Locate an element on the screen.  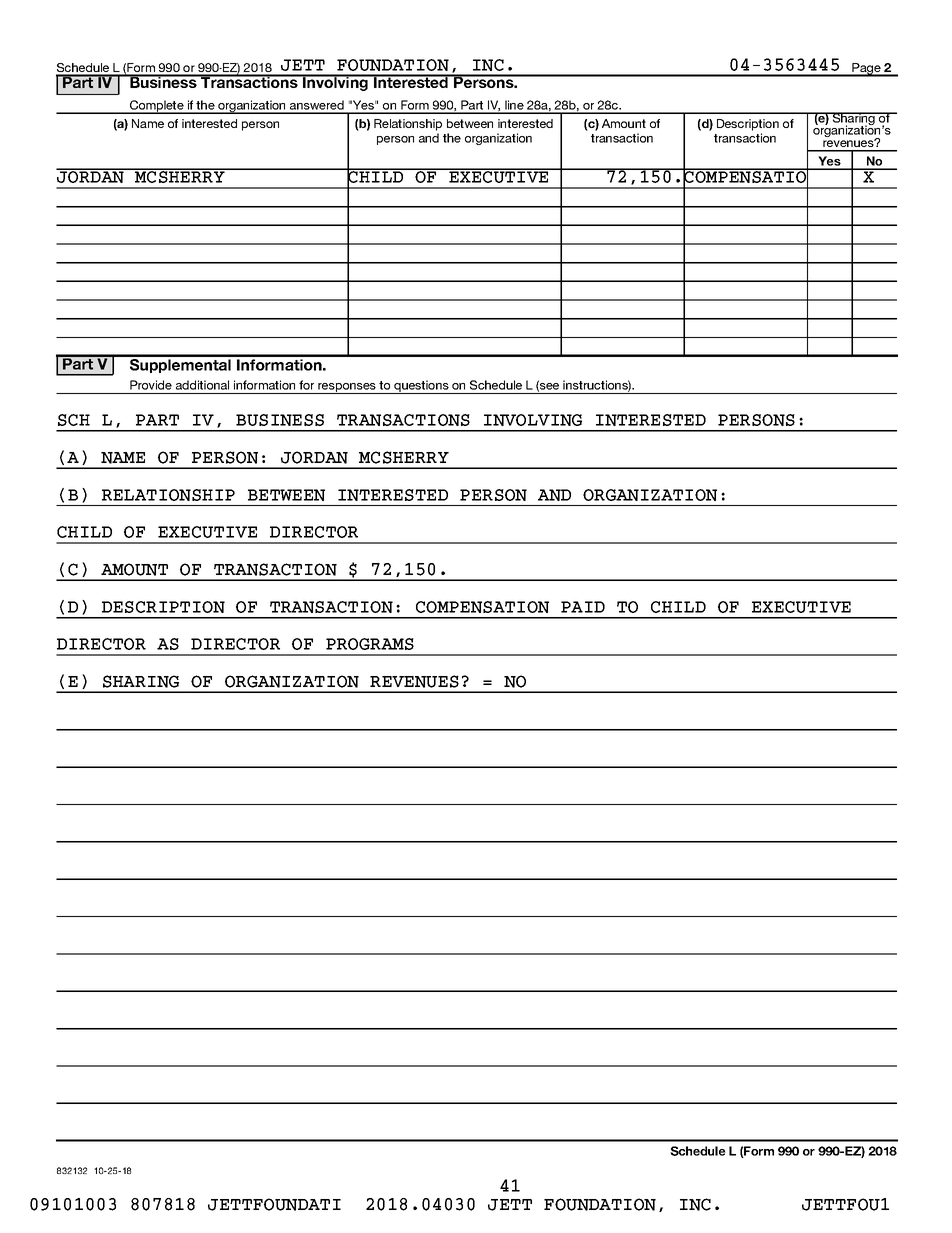
additional is located at coordinates (202, 385).
